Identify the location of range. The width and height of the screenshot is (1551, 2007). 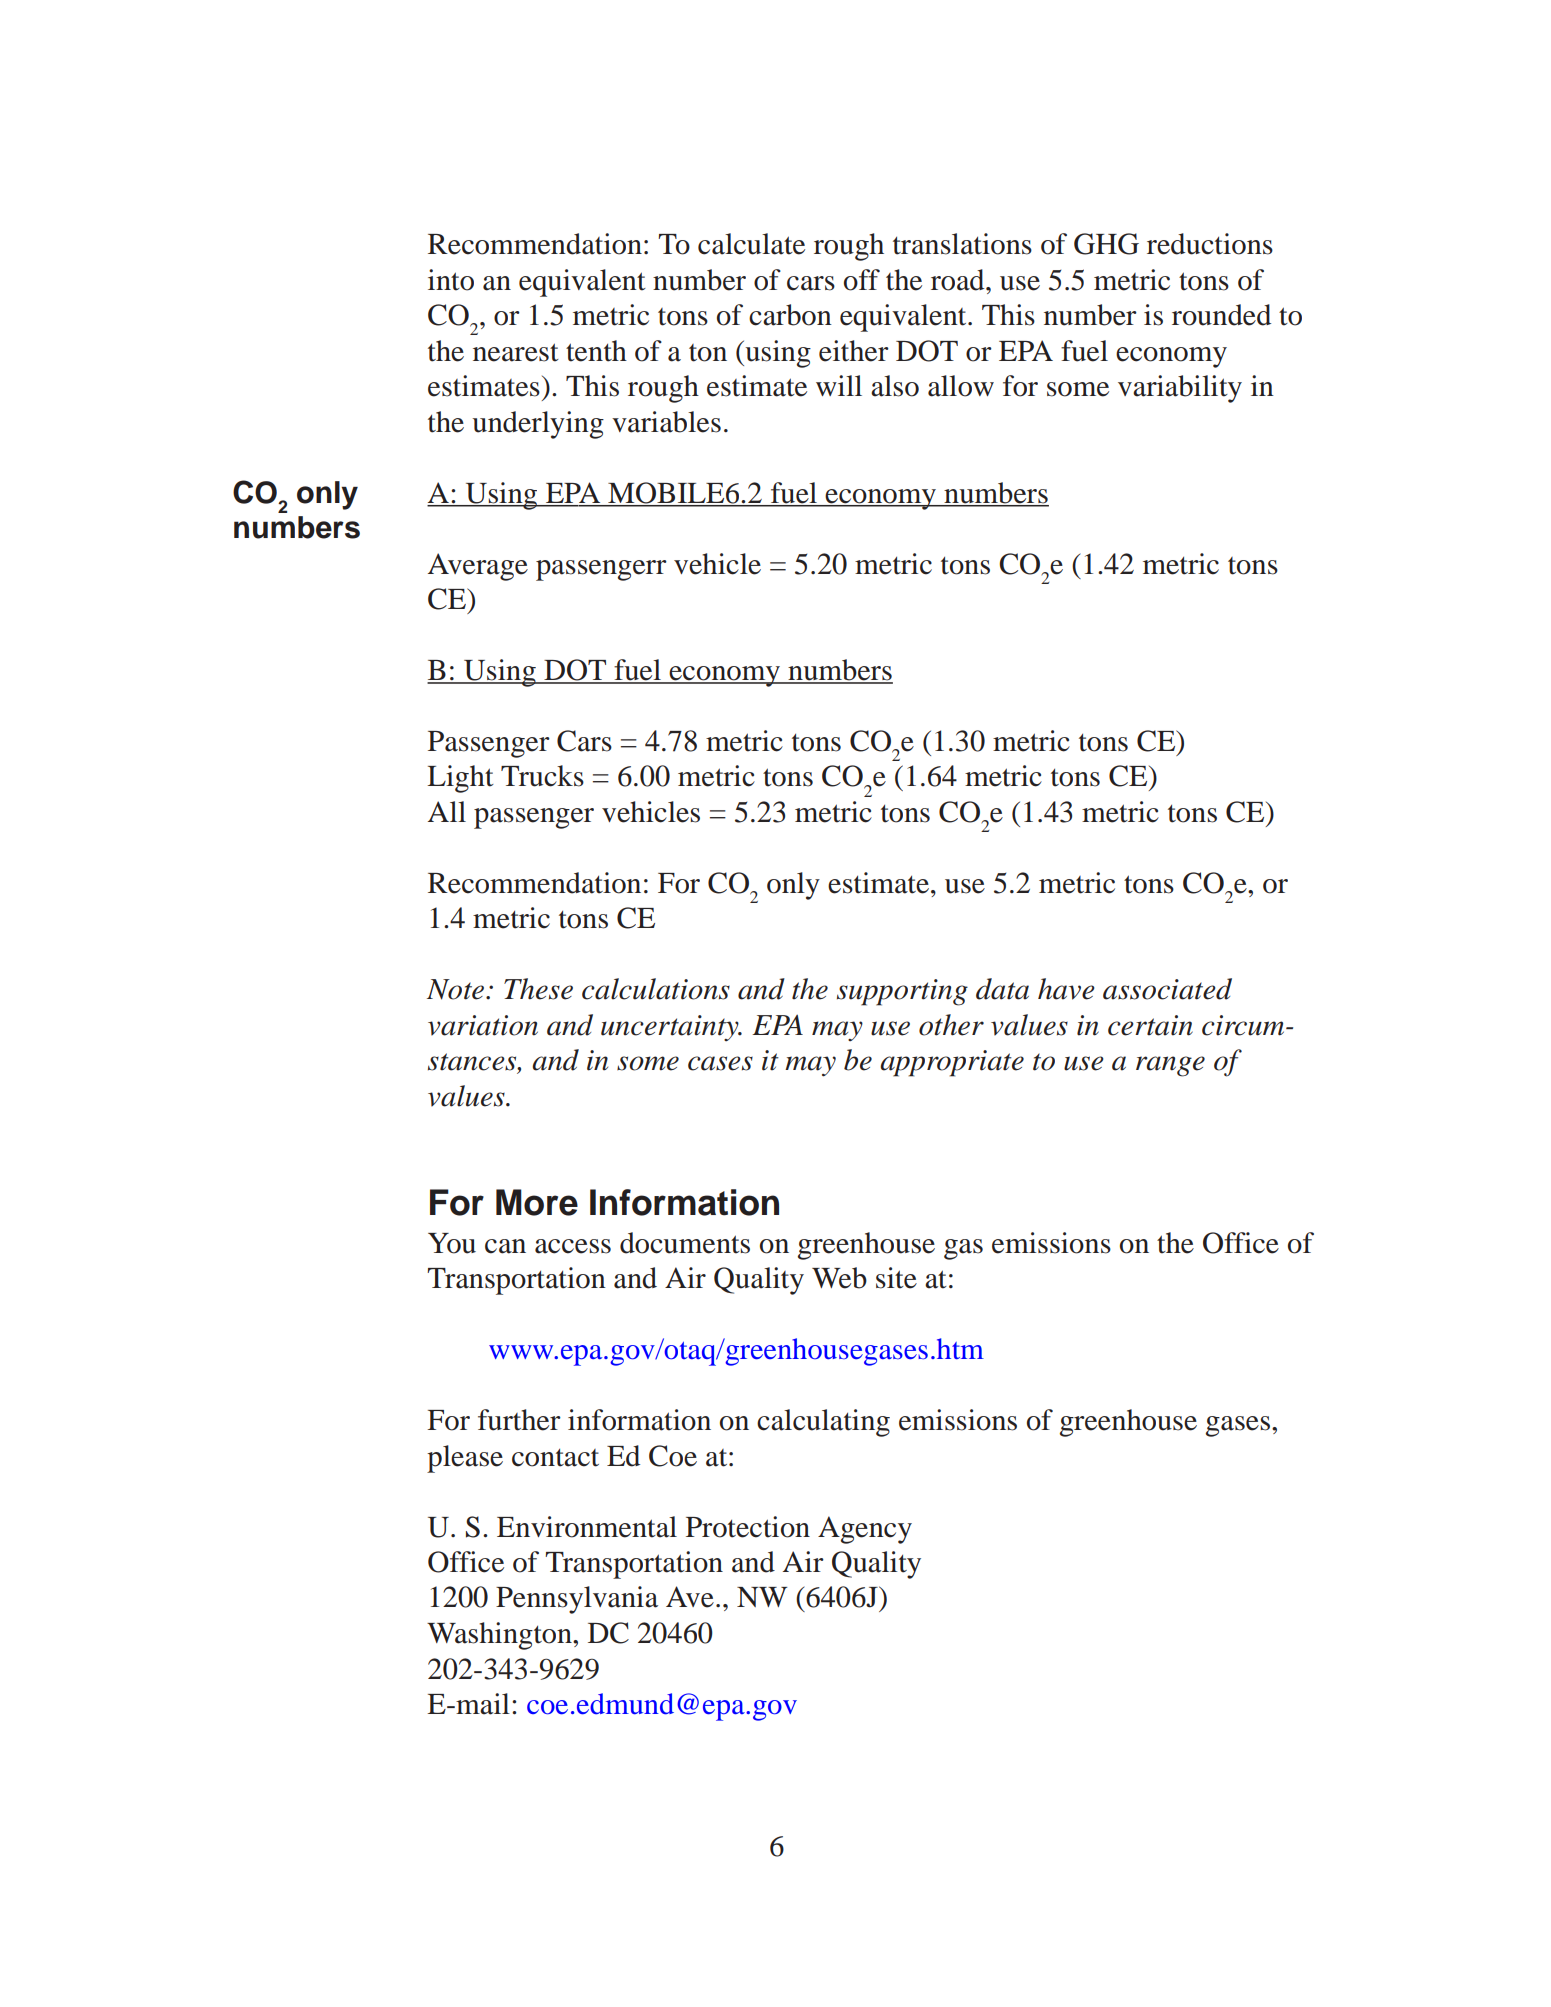
(1170, 1066).
